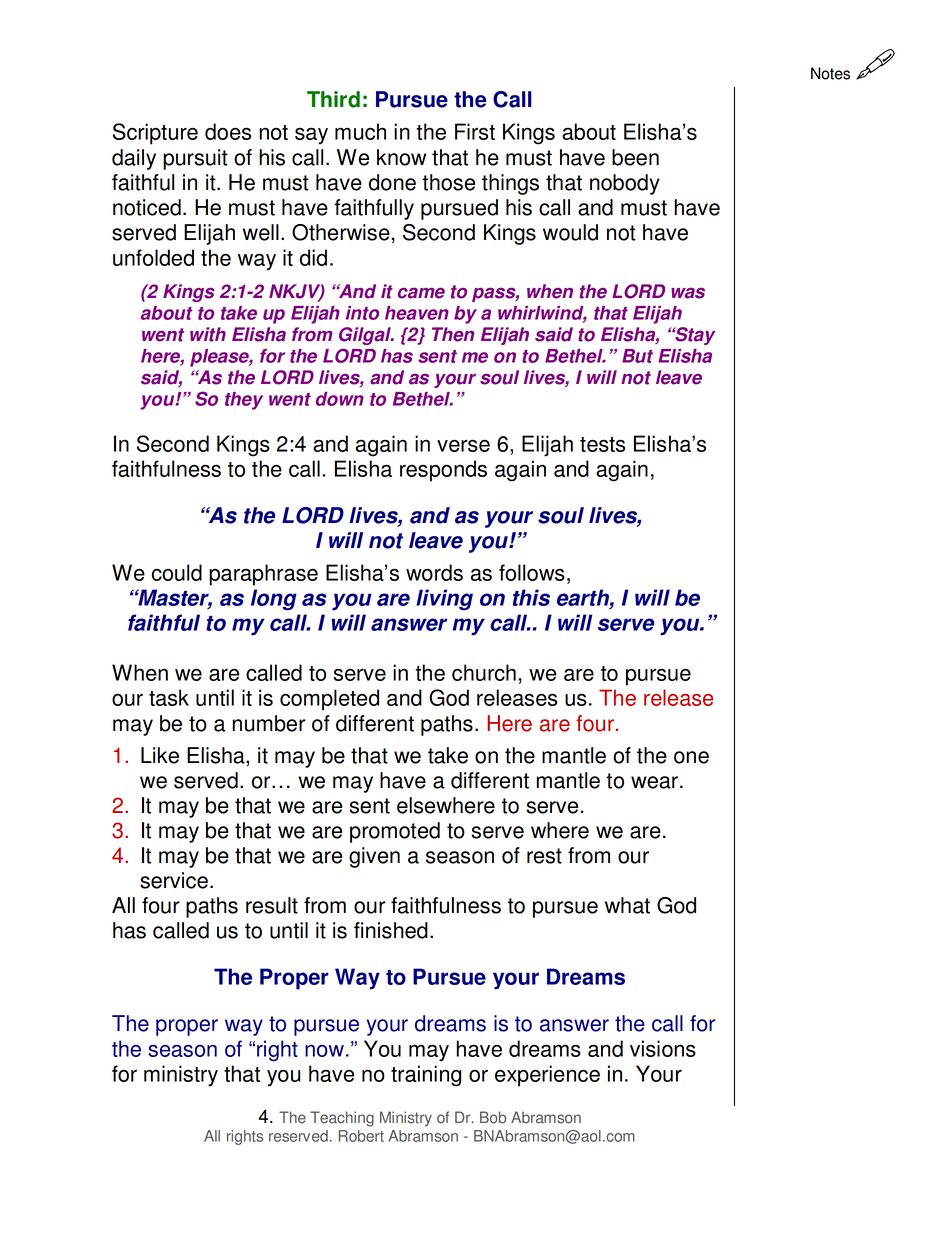 Image resolution: width=952 pixels, height=1233 pixels. Describe the element at coordinates (342, 1119) in the screenshot. I see `Teaching` at that location.
